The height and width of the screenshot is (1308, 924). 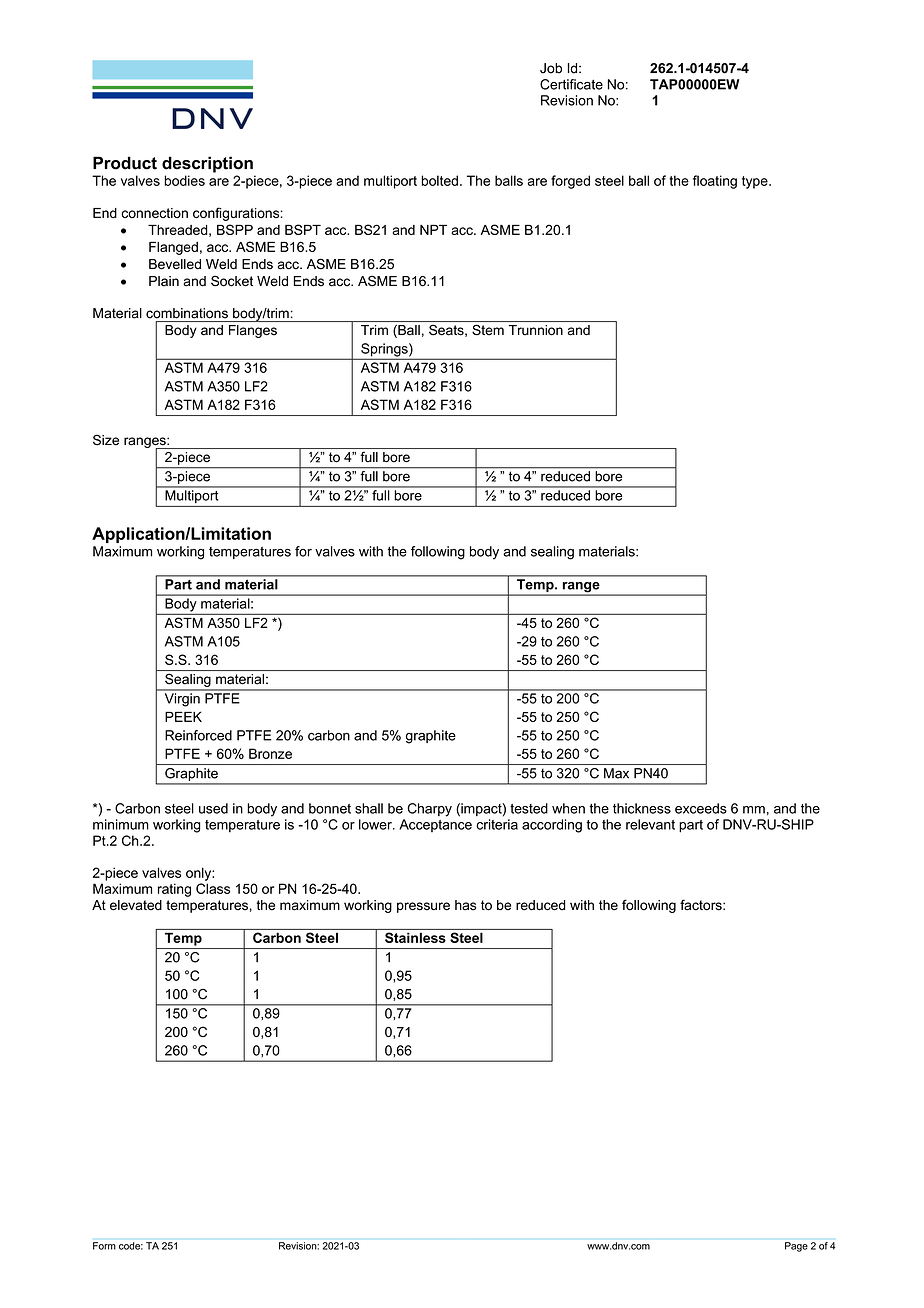 What do you see at coordinates (415, 937) in the screenshot?
I see `Stainless` at bounding box center [415, 937].
